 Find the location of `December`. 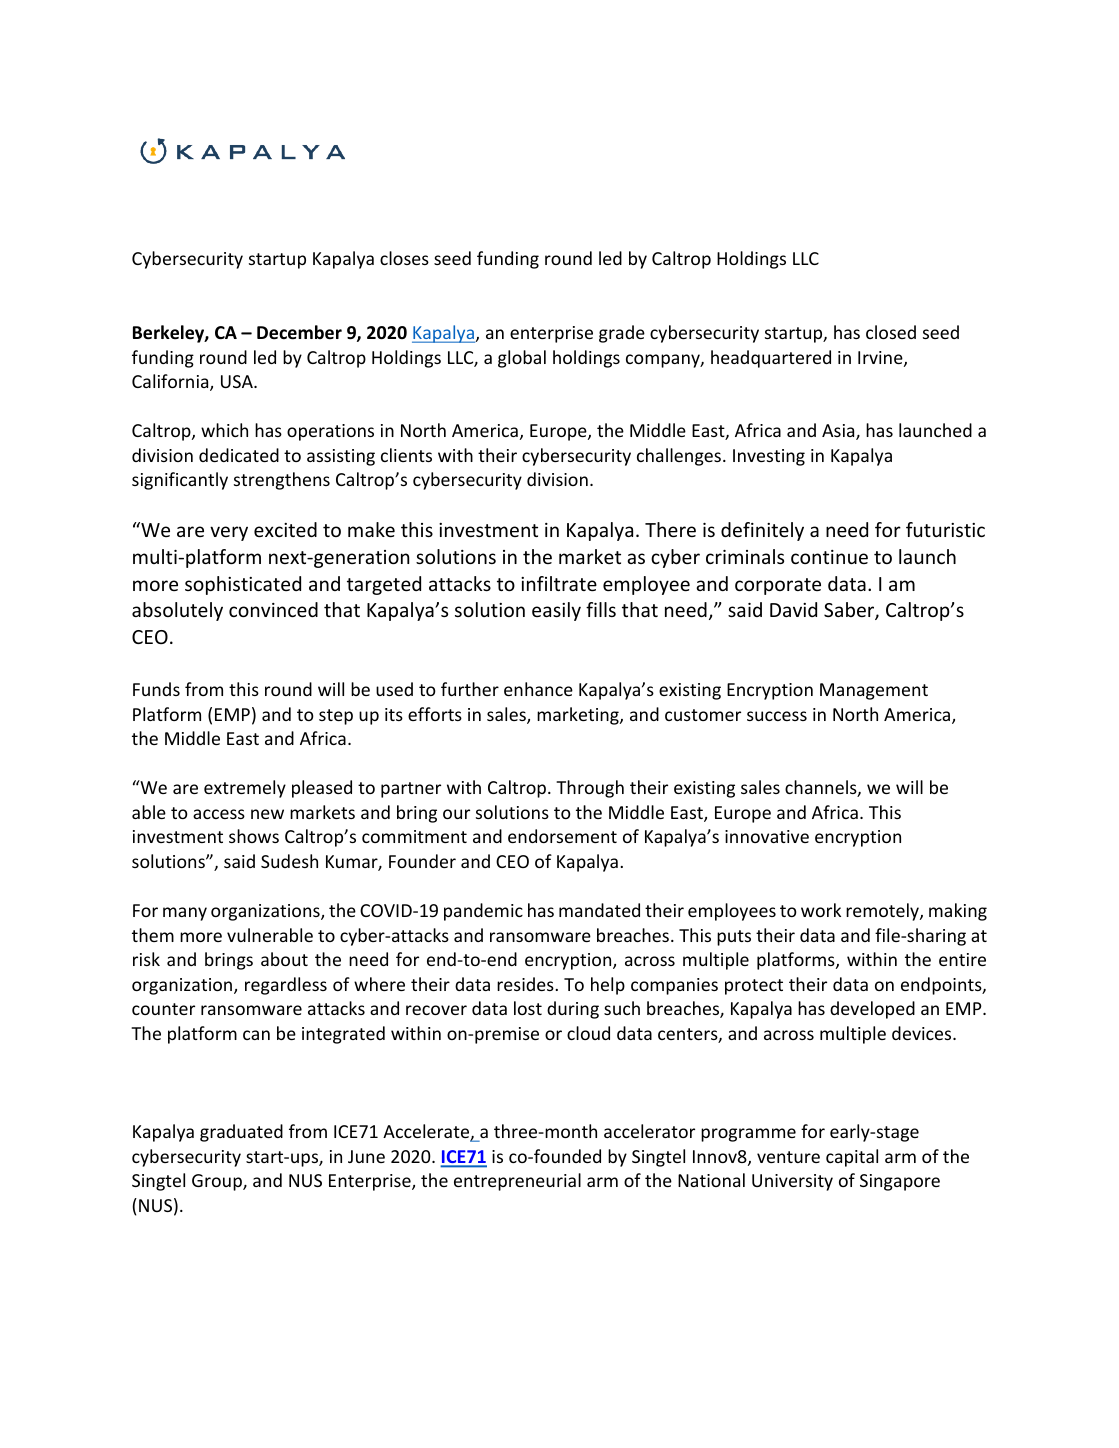

December is located at coordinates (299, 332).
